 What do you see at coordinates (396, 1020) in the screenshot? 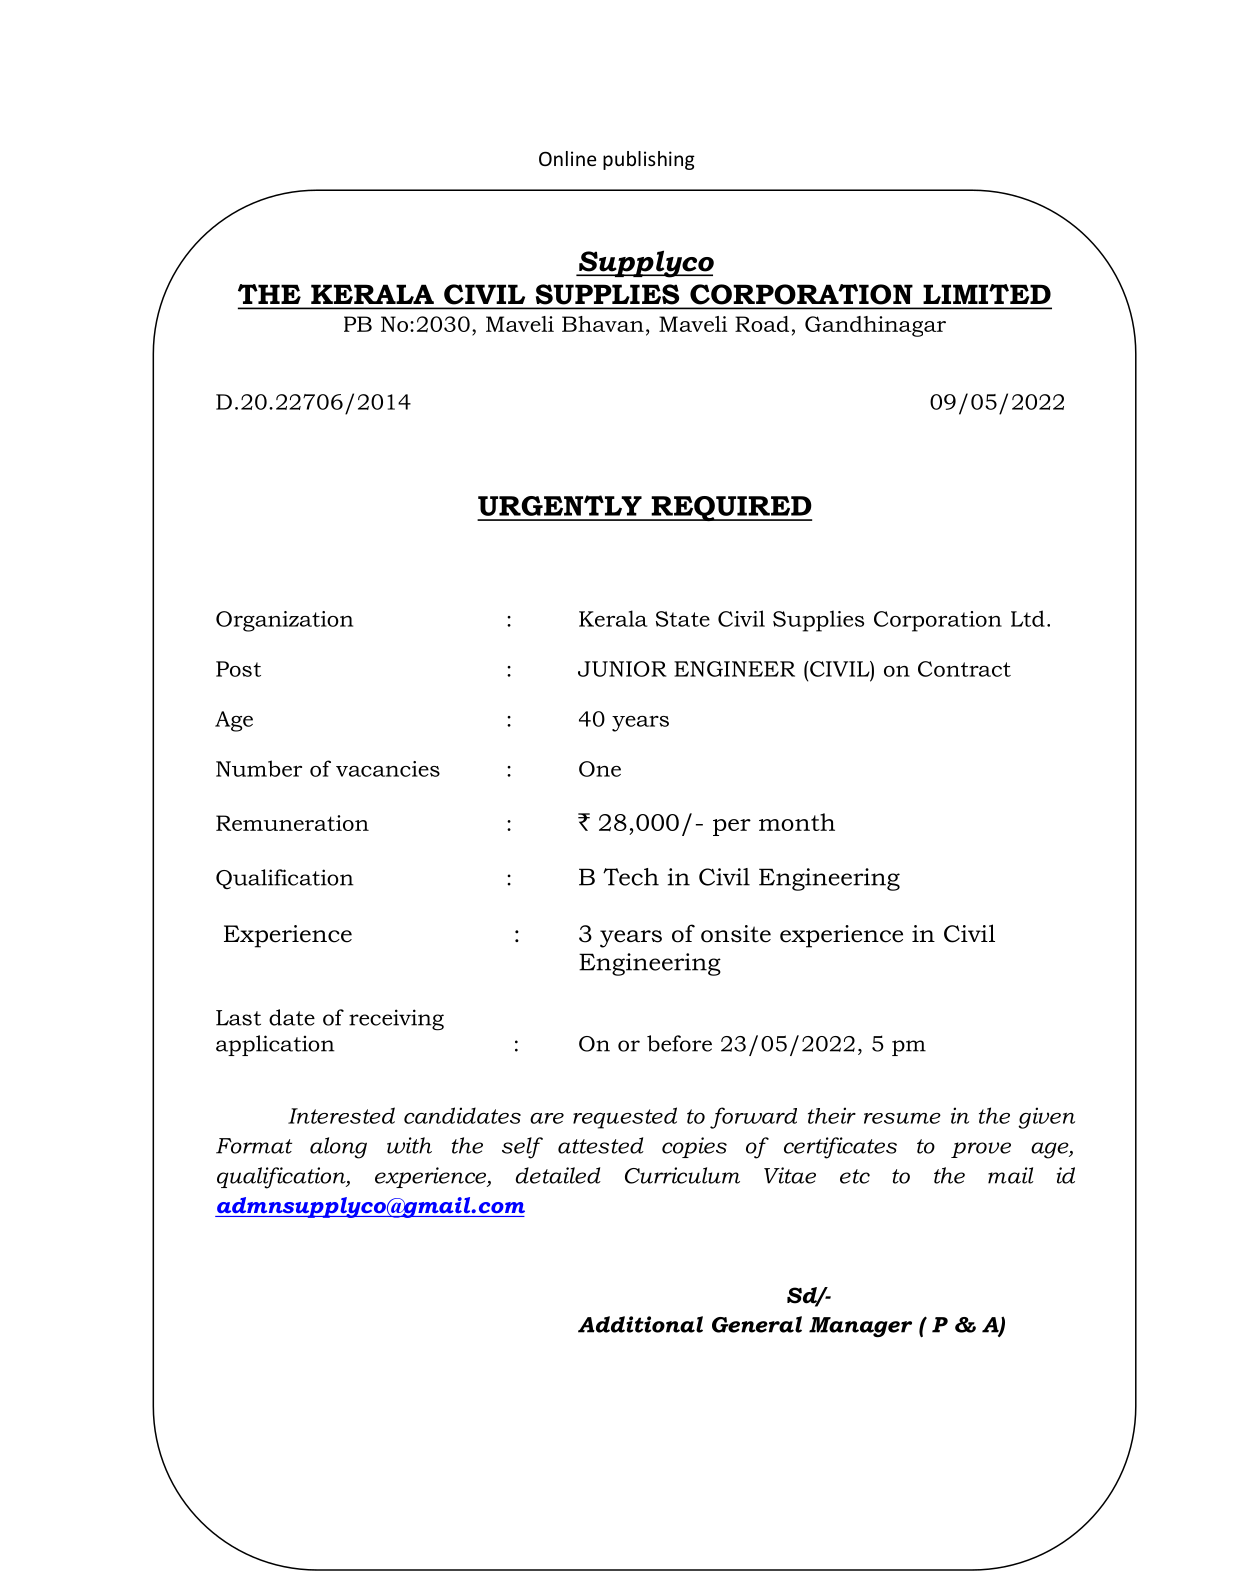
I see `receiving` at bounding box center [396, 1020].
